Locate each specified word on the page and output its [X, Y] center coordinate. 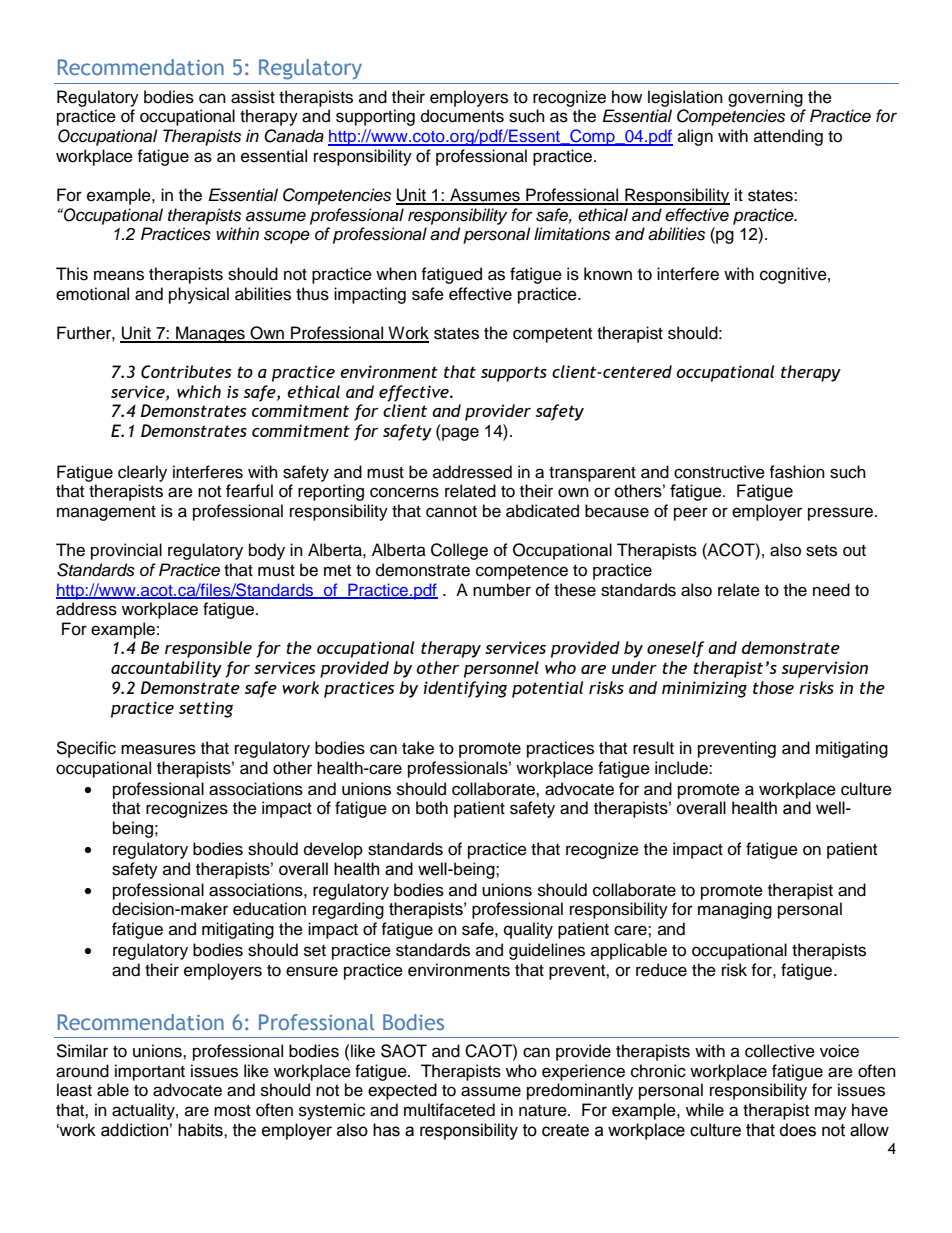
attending [788, 137]
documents [462, 116]
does [798, 1130]
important [150, 1072]
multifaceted [449, 1110]
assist [253, 97]
